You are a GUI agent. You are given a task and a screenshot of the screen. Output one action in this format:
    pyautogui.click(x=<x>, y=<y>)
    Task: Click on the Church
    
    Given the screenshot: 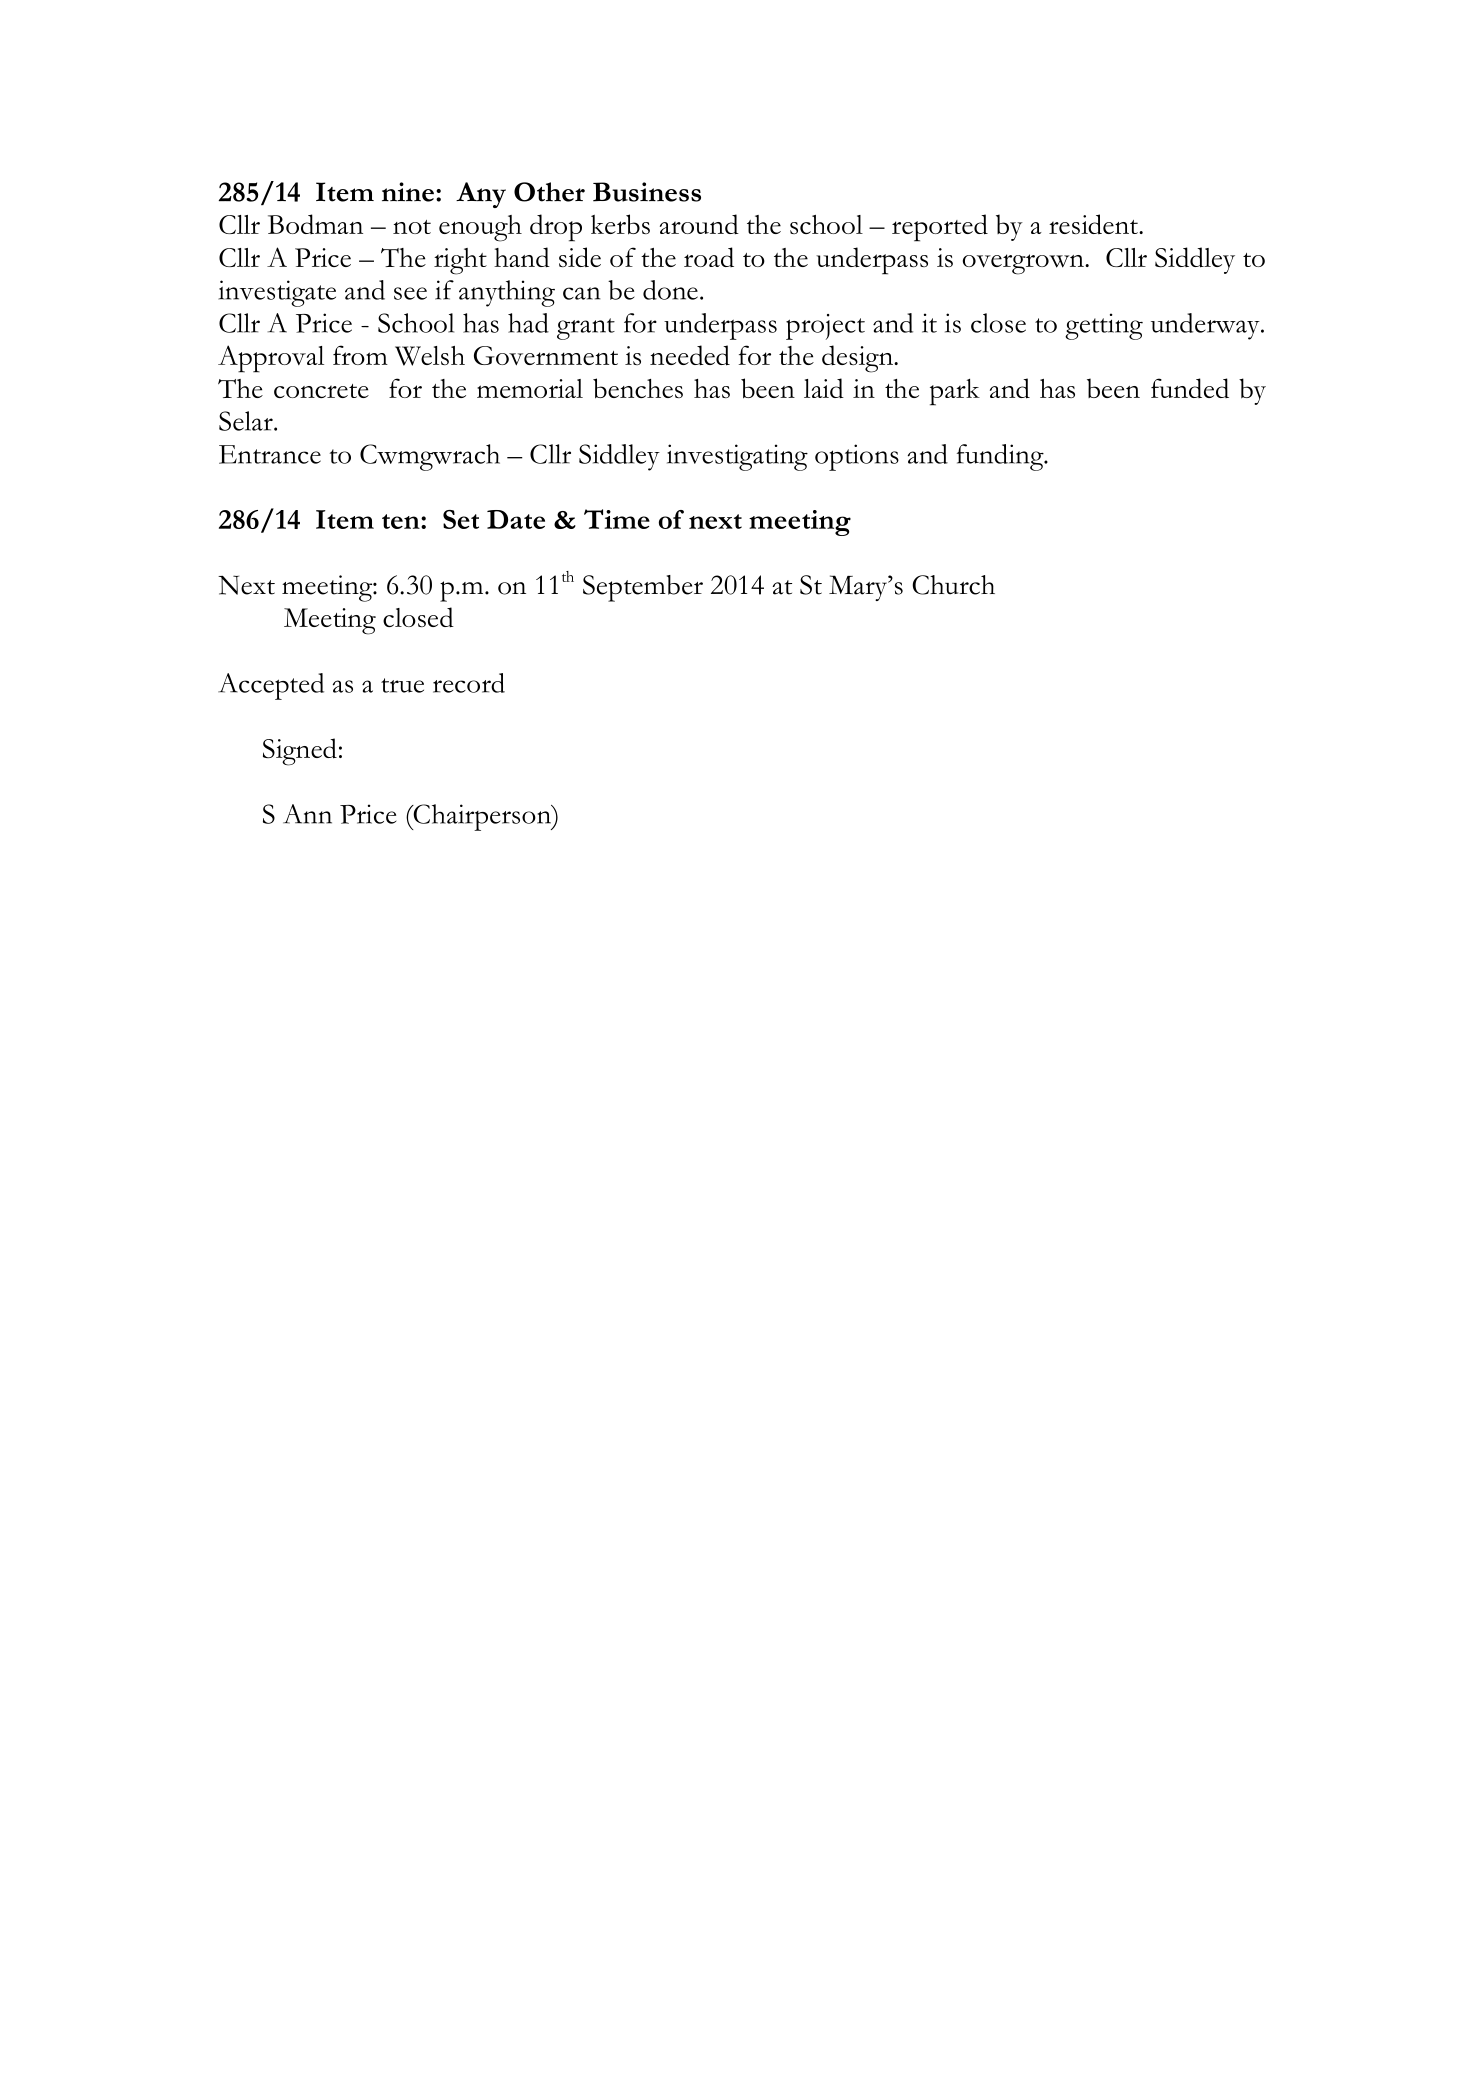 What is the action you would take?
    pyautogui.click(x=953, y=585)
